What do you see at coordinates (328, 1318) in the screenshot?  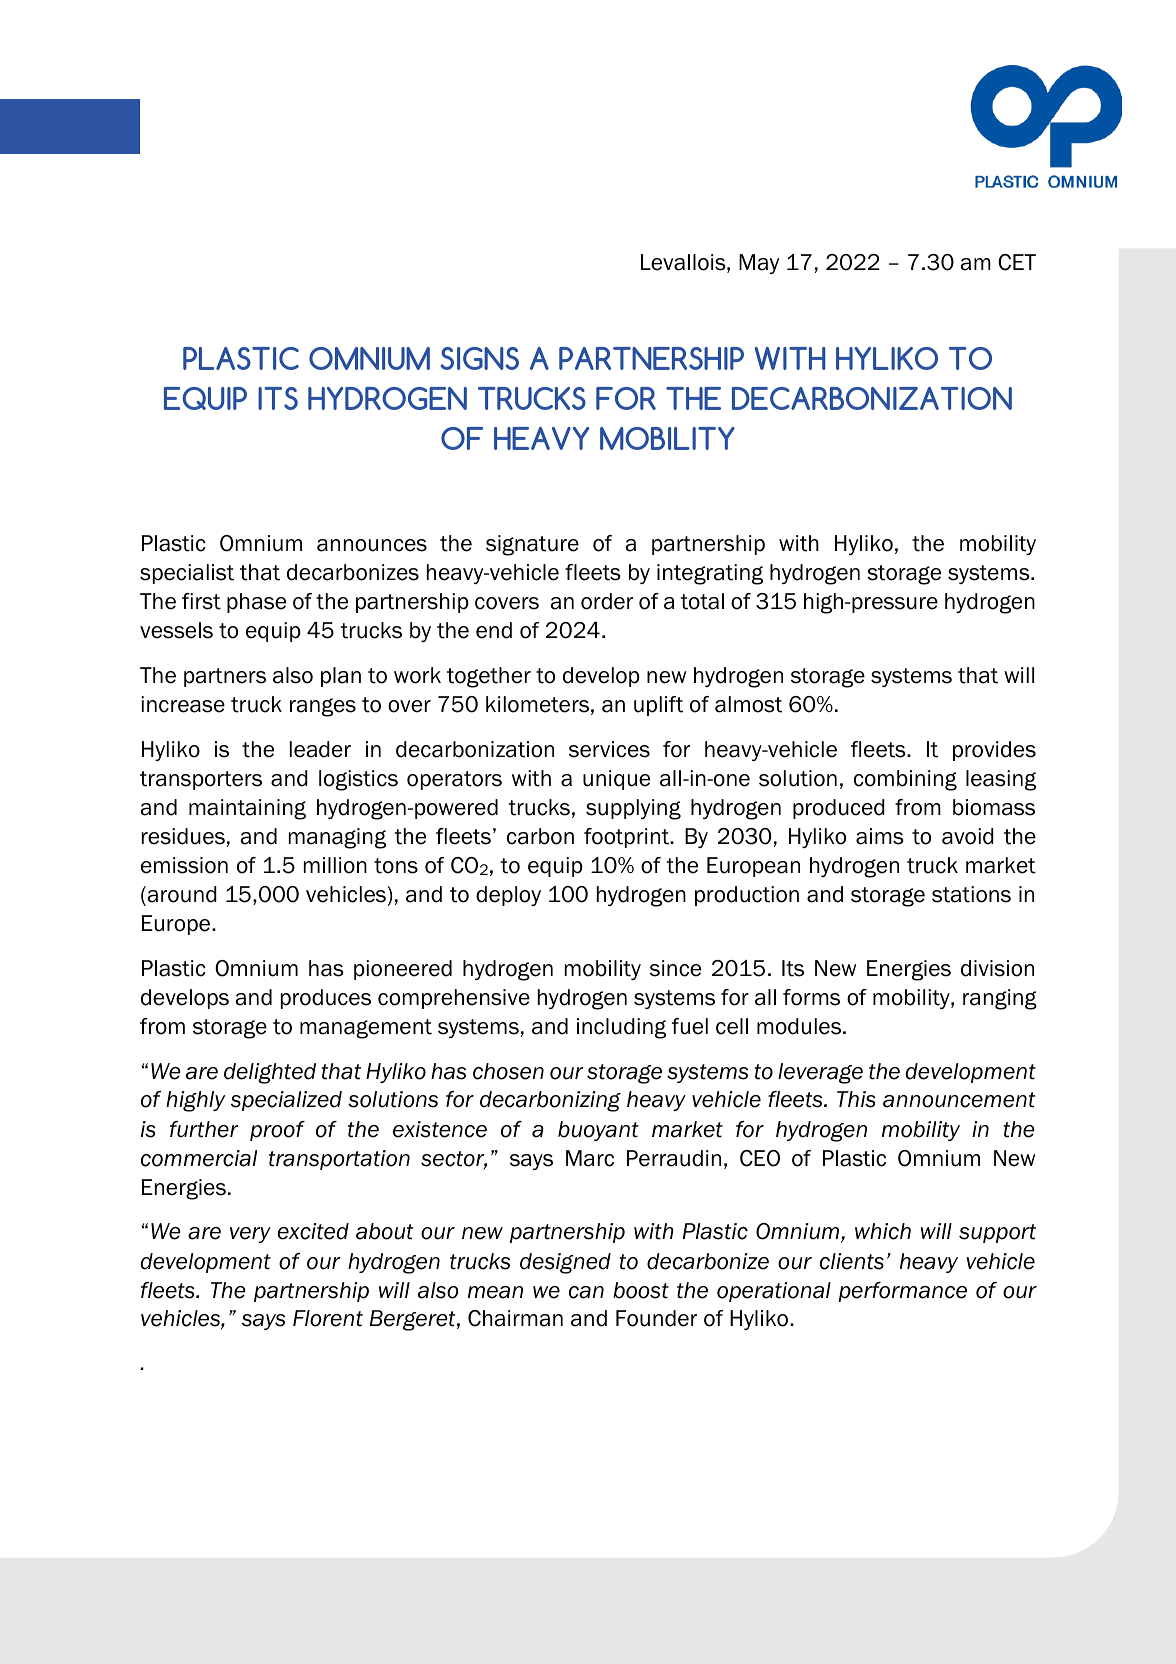 I see `Florent` at bounding box center [328, 1318].
